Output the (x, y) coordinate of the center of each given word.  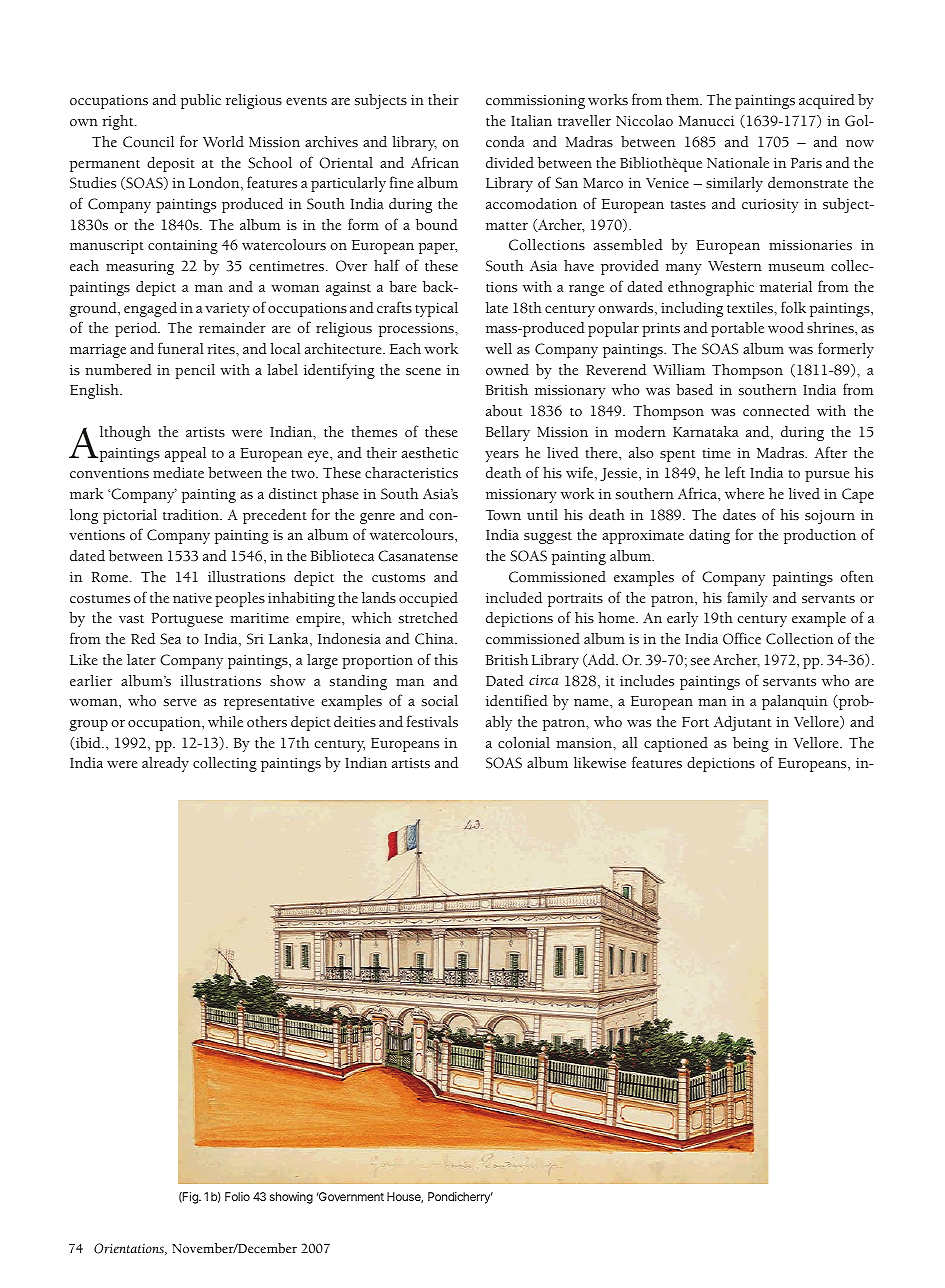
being (751, 744)
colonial (524, 742)
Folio (237, 1196)
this (446, 660)
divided (510, 162)
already (165, 764)
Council (148, 142)
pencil (195, 371)
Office (742, 638)
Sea (170, 639)
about (504, 410)
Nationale (738, 162)
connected (776, 410)
